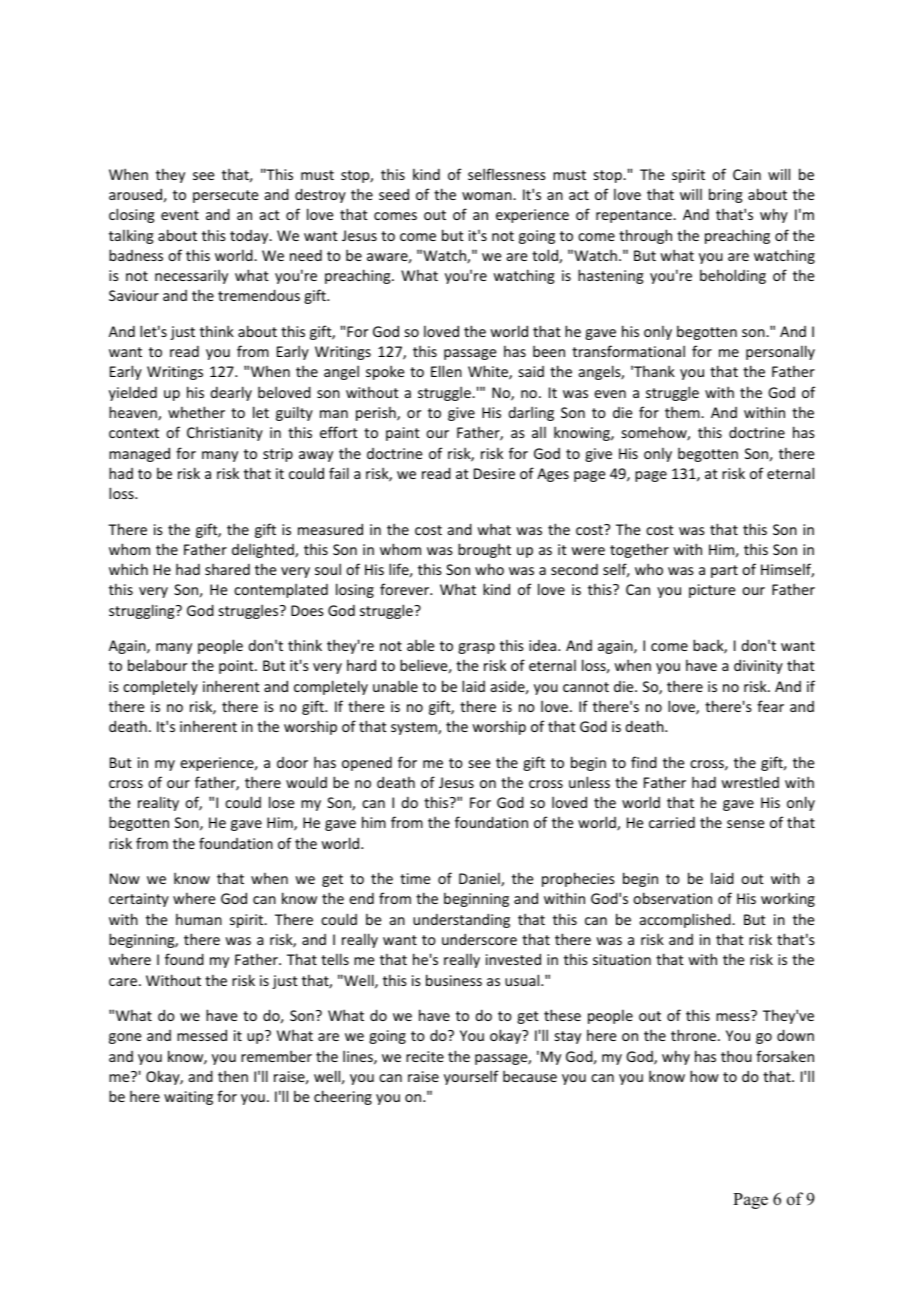 The height and width of the screenshot is (1308, 924). Describe the element at coordinates (233, 1076) in the screenshot. I see `then` at that location.
